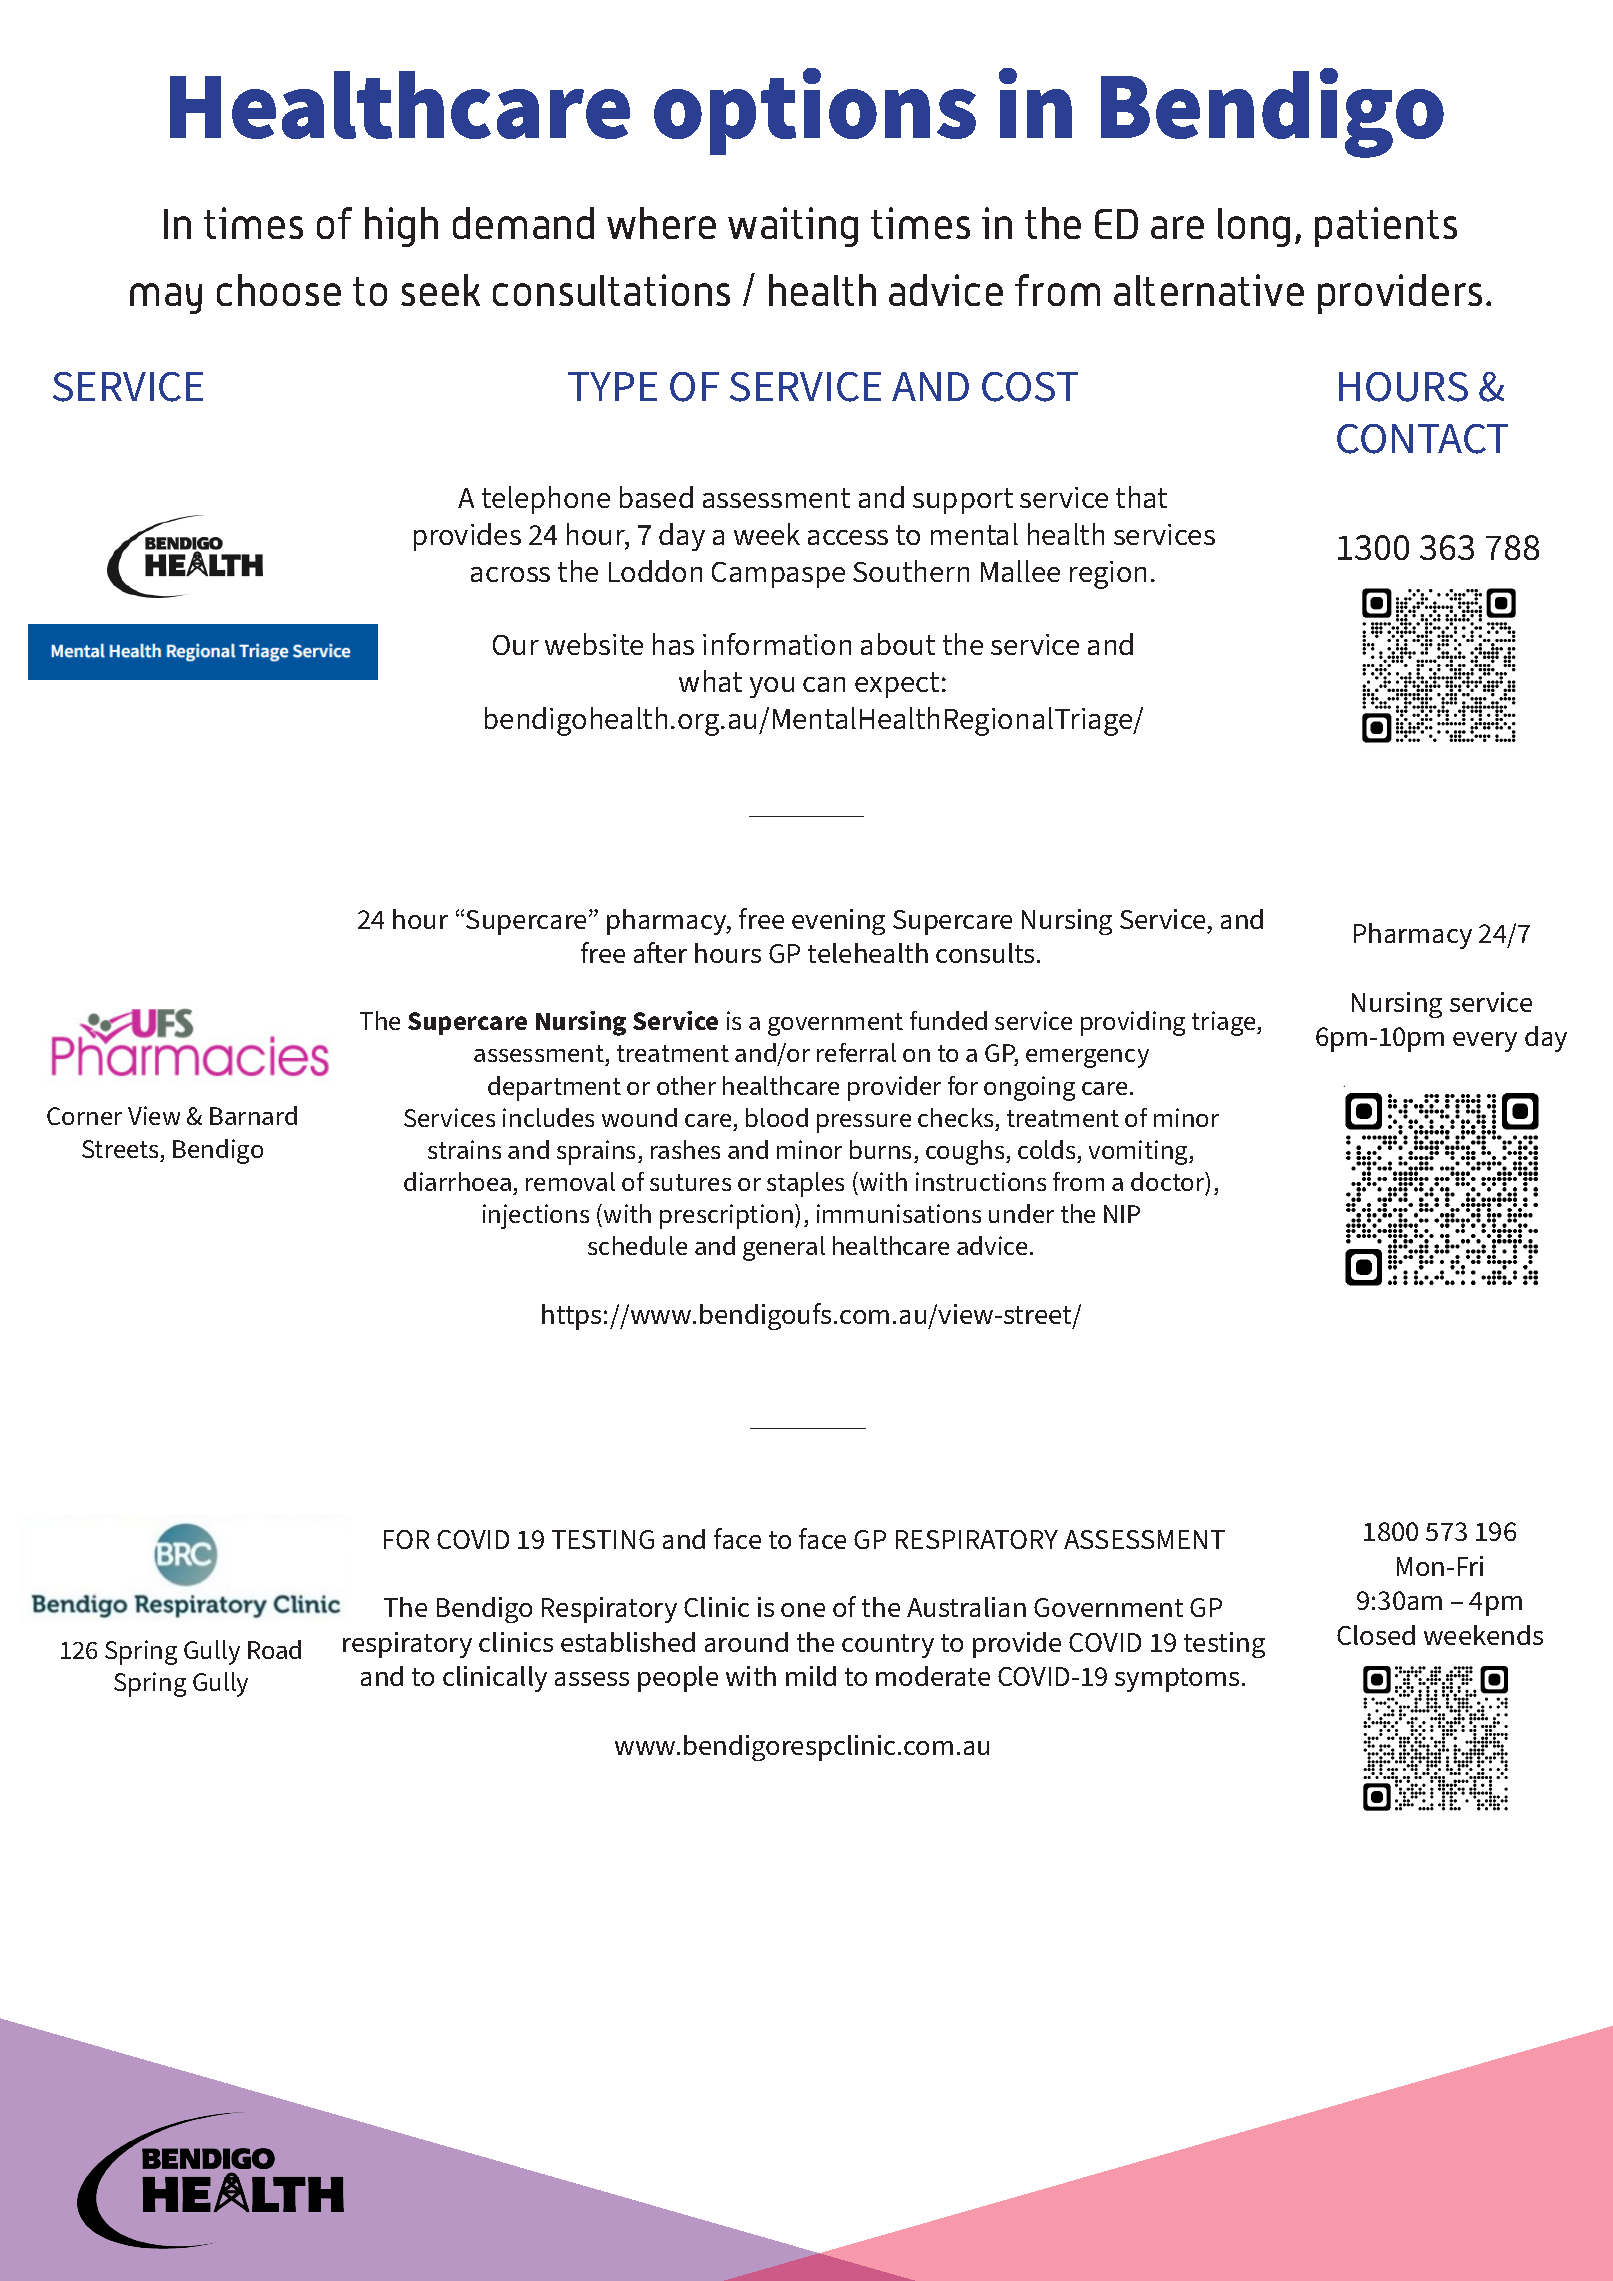  Describe the element at coordinates (274, 1649) in the screenshot. I see `Road` at that location.
